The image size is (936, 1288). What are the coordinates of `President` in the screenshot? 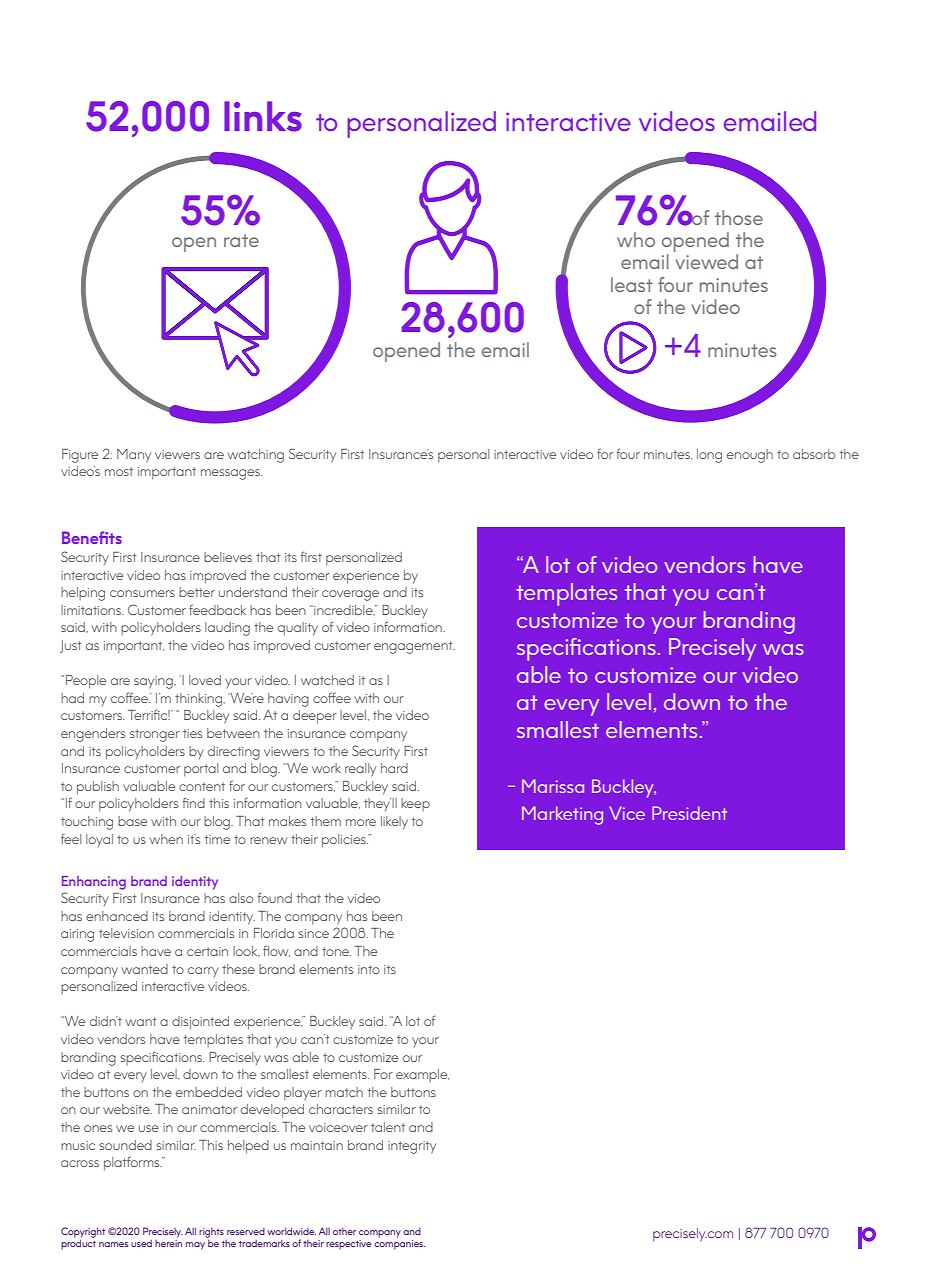 It's located at (689, 813).
